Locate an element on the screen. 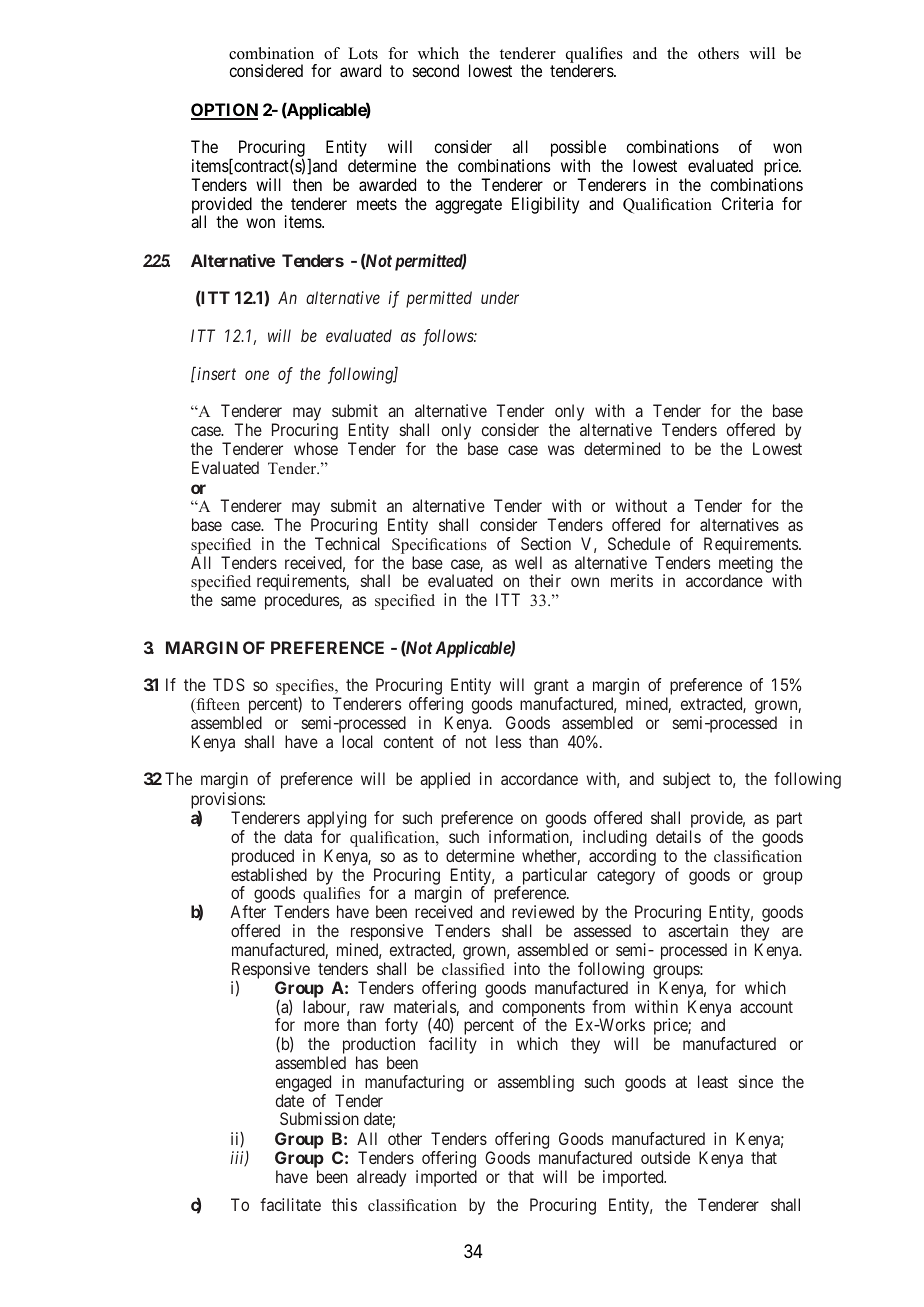  facilitate is located at coordinates (290, 1204).
